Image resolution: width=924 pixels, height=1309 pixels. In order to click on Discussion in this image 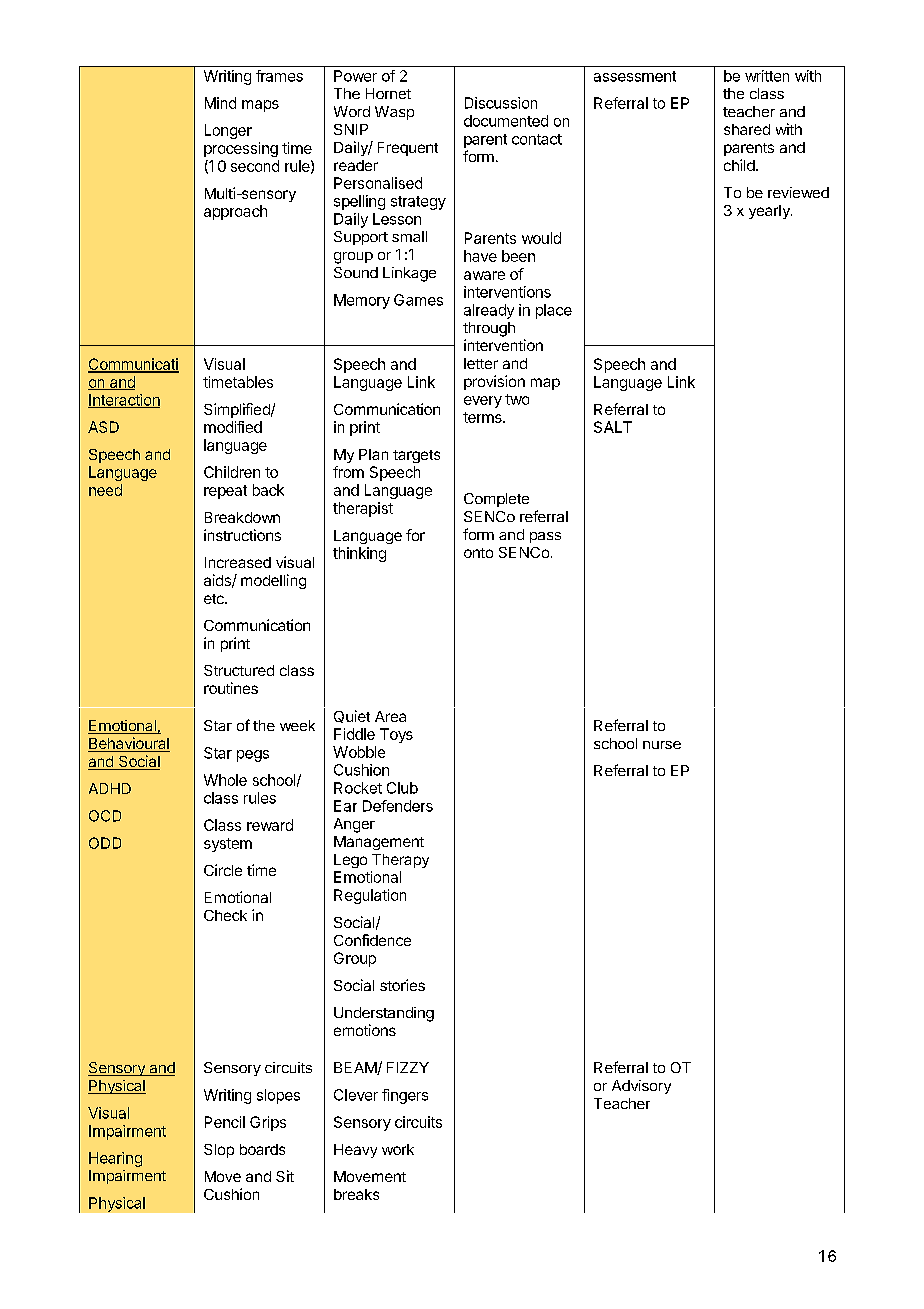, I will do `click(501, 103)`.
